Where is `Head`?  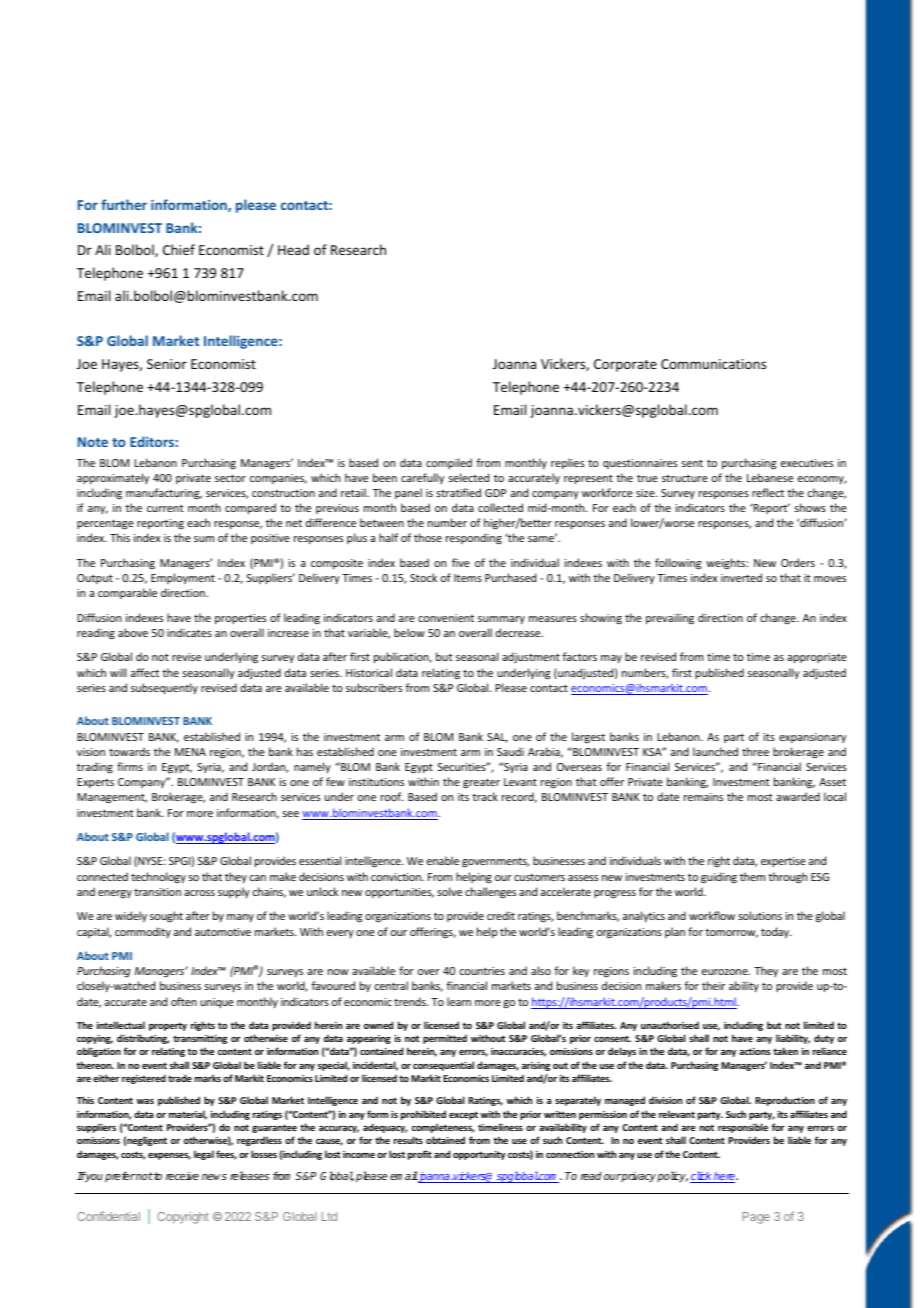 Head is located at coordinates (293, 249).
